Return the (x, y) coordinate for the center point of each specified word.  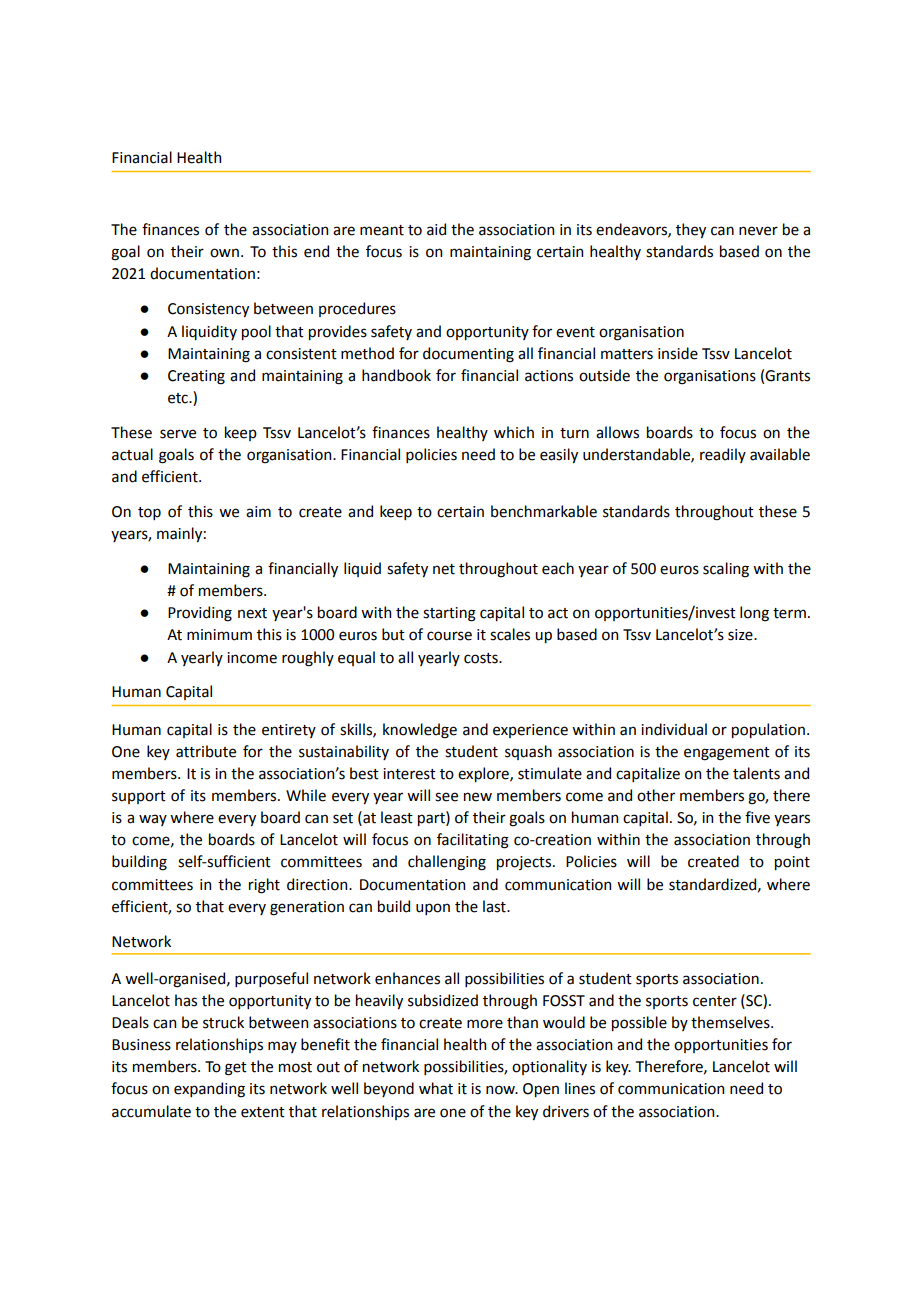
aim (258, 512)
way (153, 820)
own (224, 253)
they (691, 230)
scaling (726, 570)
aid (436, 229)
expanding (209, 1090)
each (558, 568)
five (757, 817)
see (446, 797)
